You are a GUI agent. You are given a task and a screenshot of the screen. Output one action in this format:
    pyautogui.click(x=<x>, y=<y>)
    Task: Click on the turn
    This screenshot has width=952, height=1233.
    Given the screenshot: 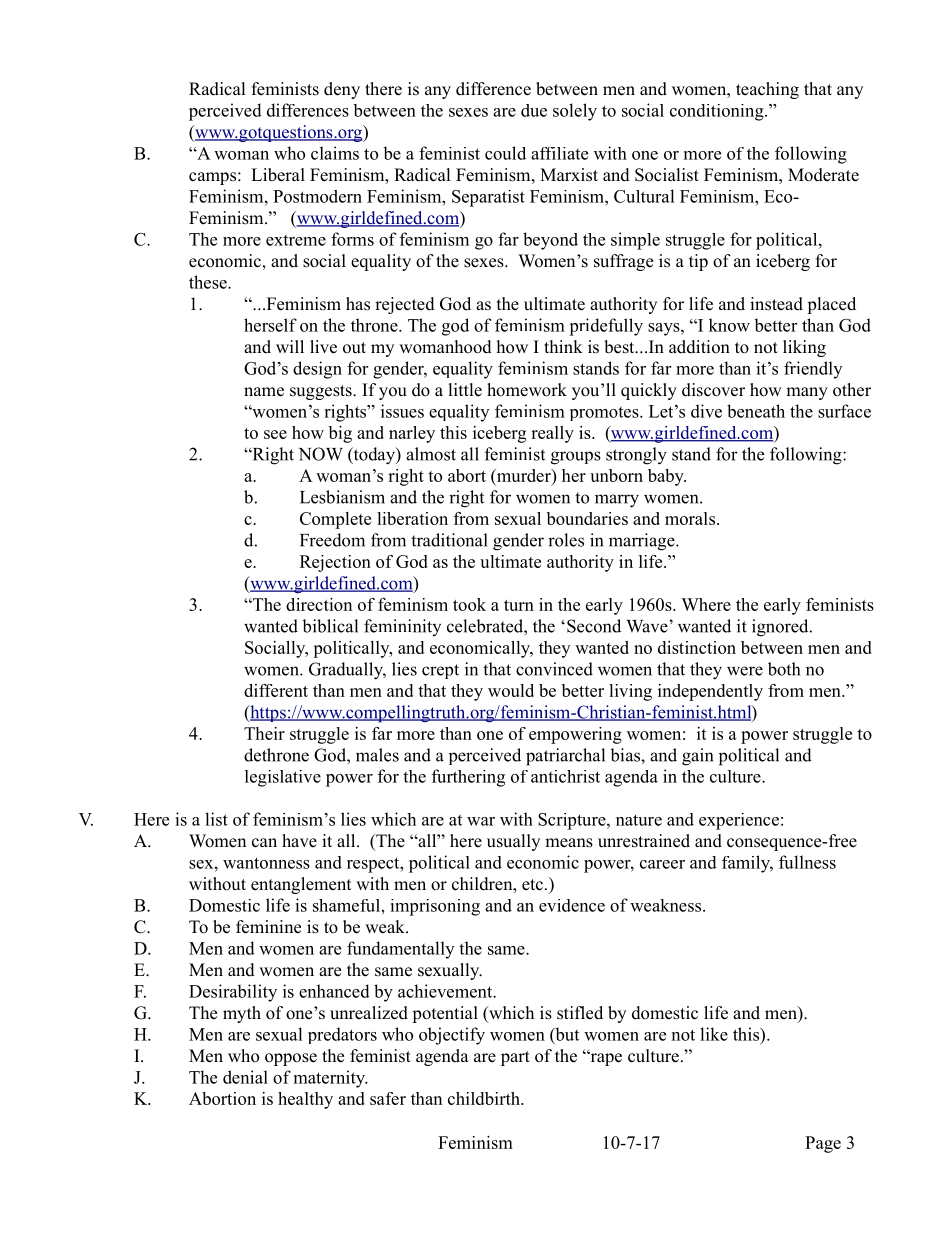 What is the action you would take?
    pyautogui.click(x=519, y=605)
